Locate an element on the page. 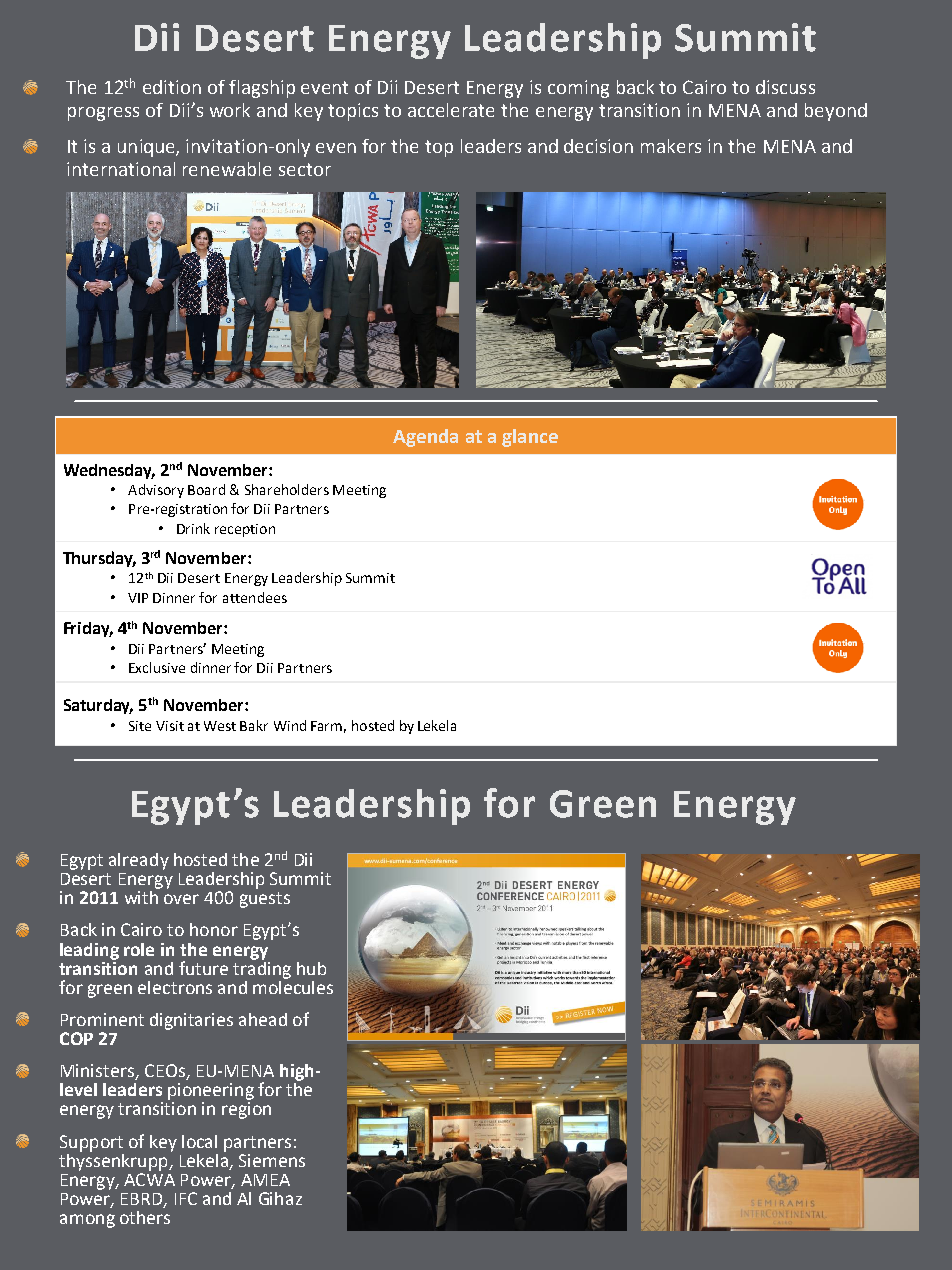 Image resolution: width=952 pixels, height=1270 pixels. region is located at coordinates (246, 1110).
